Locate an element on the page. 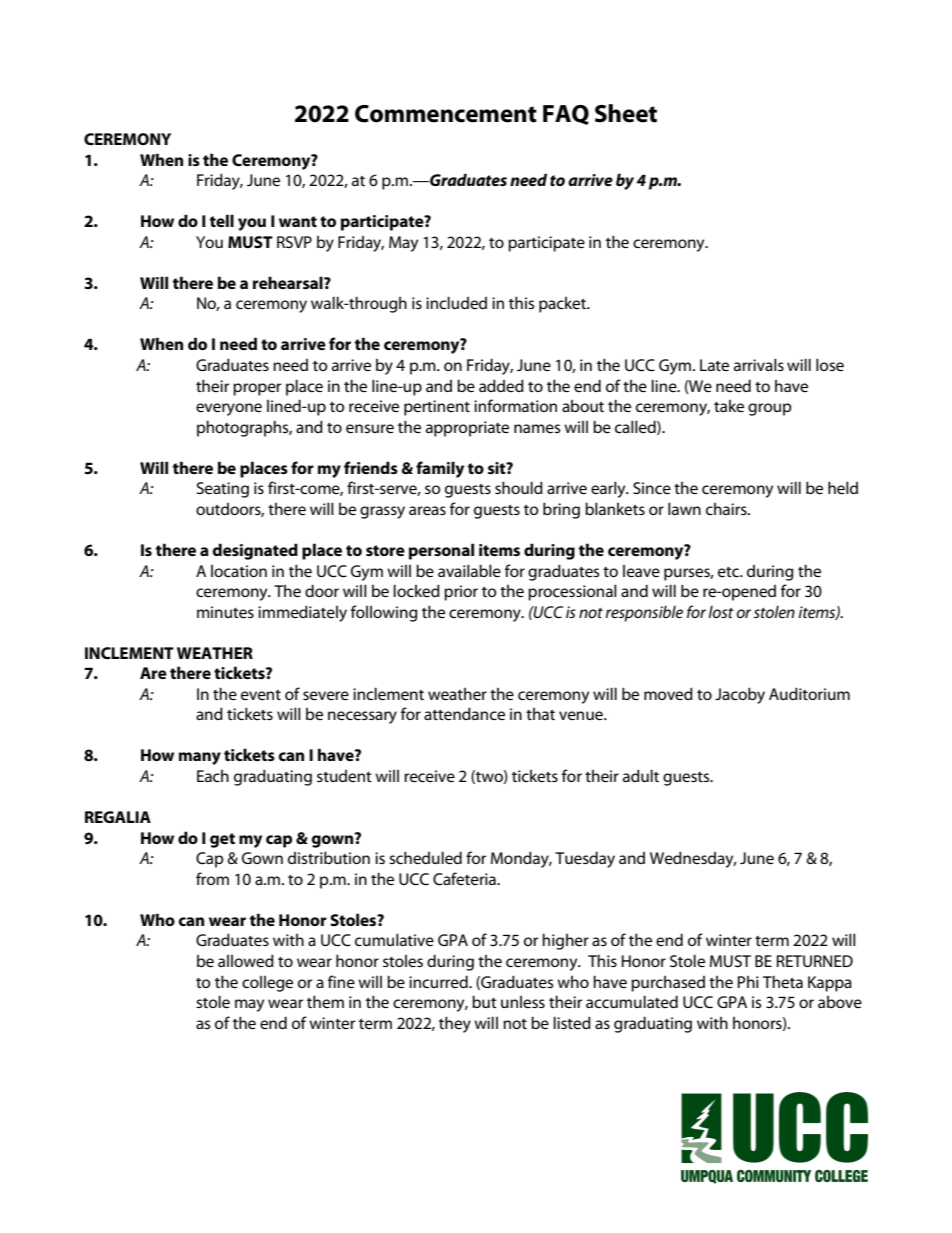  tell is located at coordinates (222, 220).
